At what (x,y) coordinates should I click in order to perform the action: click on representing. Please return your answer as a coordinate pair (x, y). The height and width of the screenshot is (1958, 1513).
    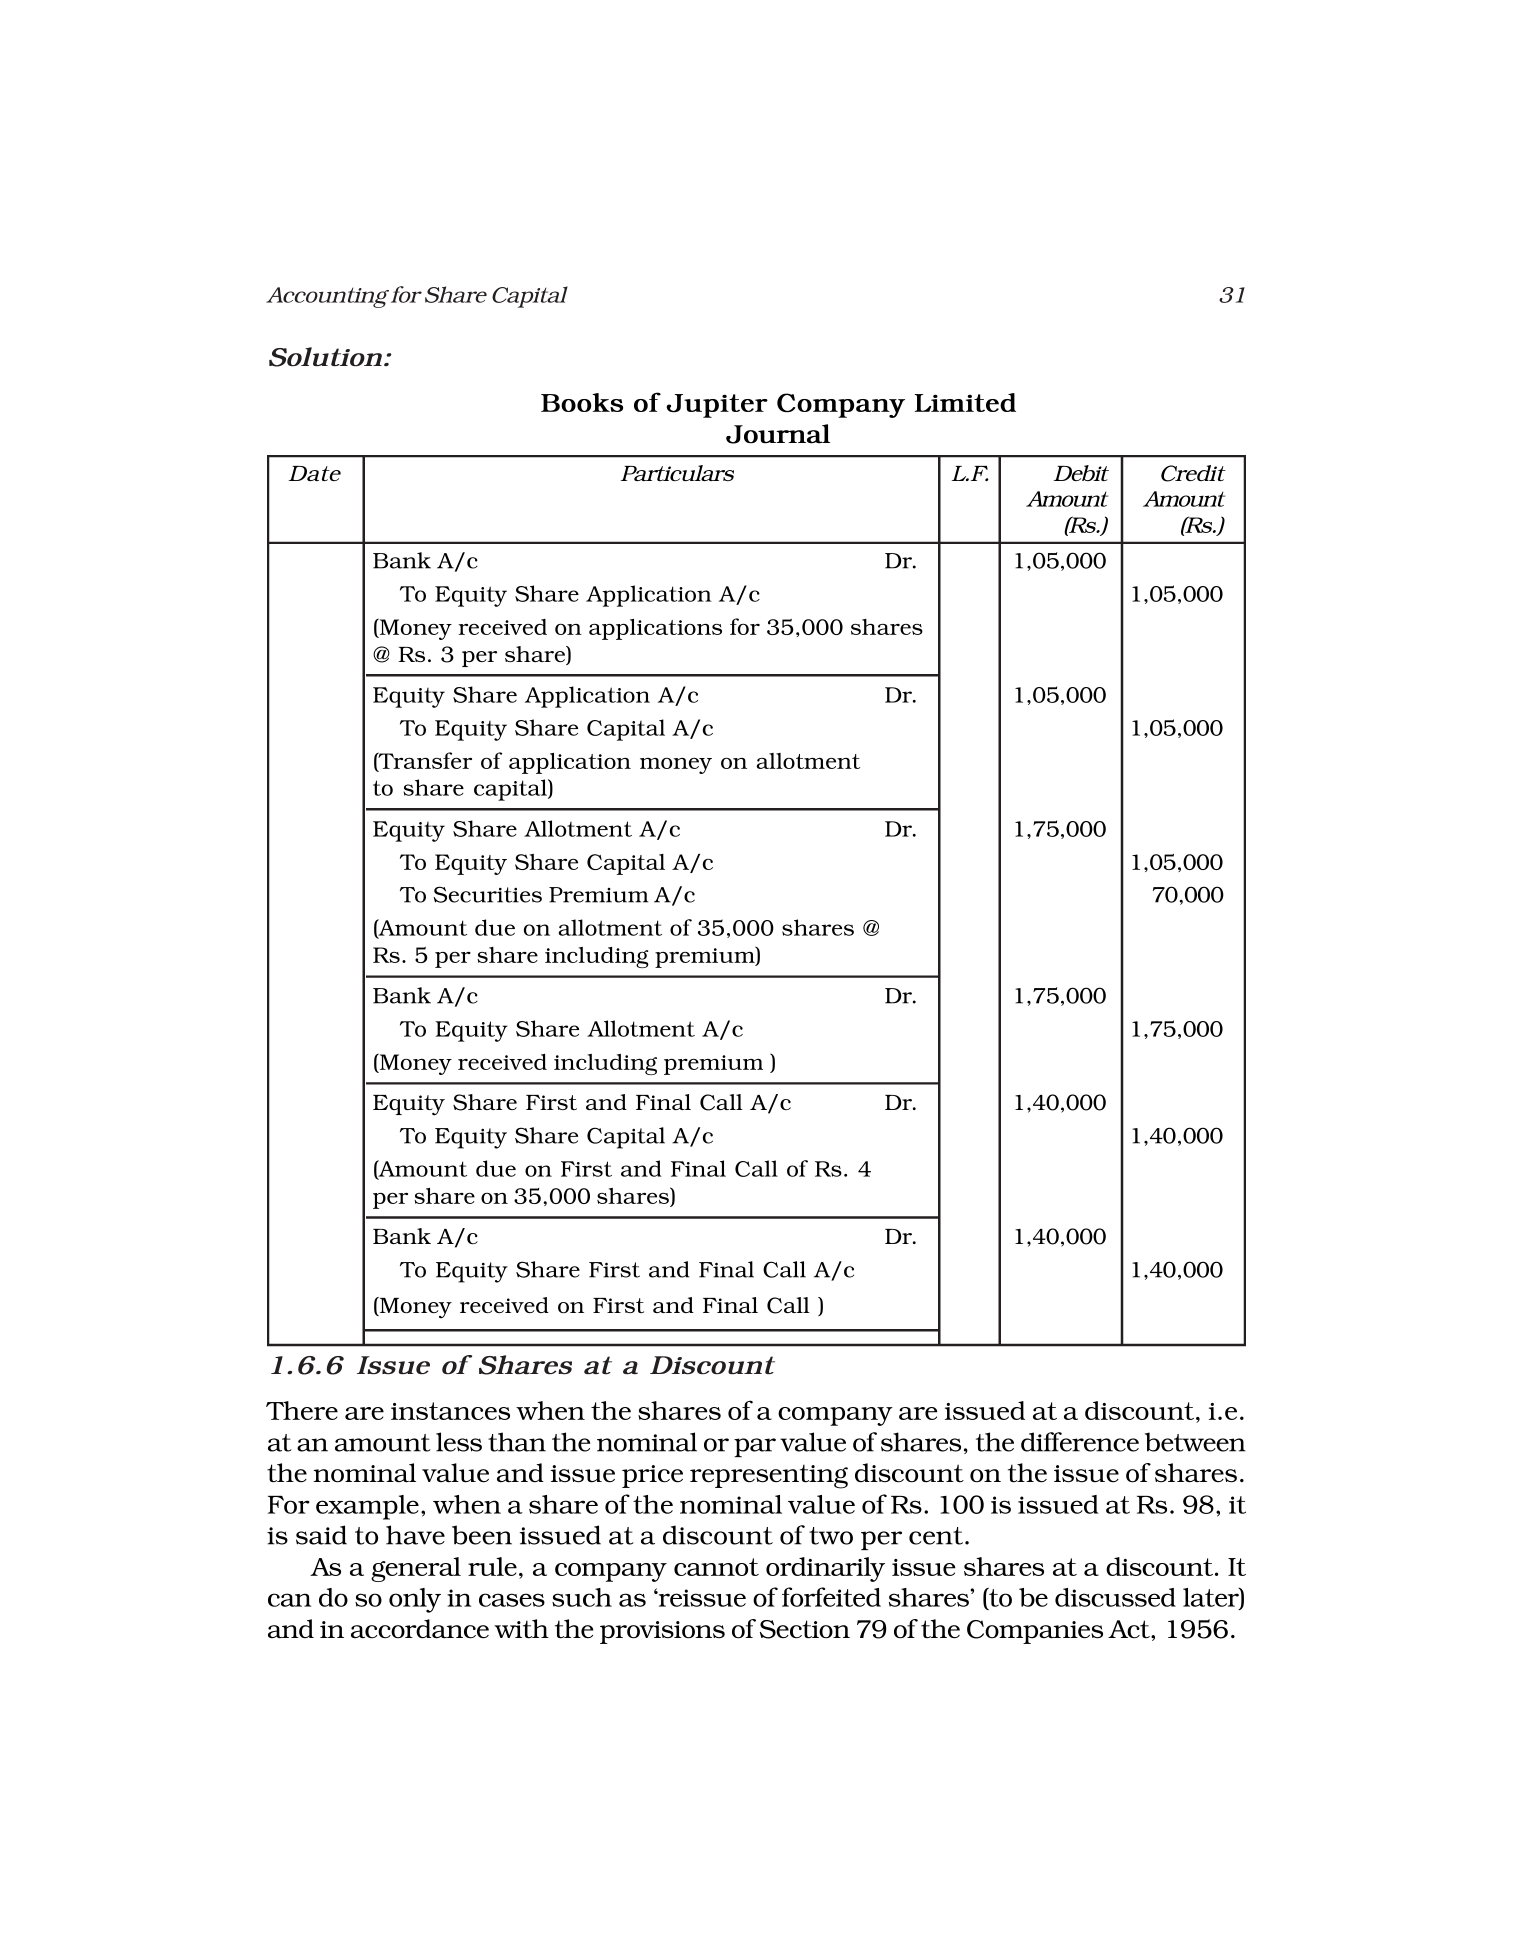
    Looking at the image, I should click on (769, 1476).
